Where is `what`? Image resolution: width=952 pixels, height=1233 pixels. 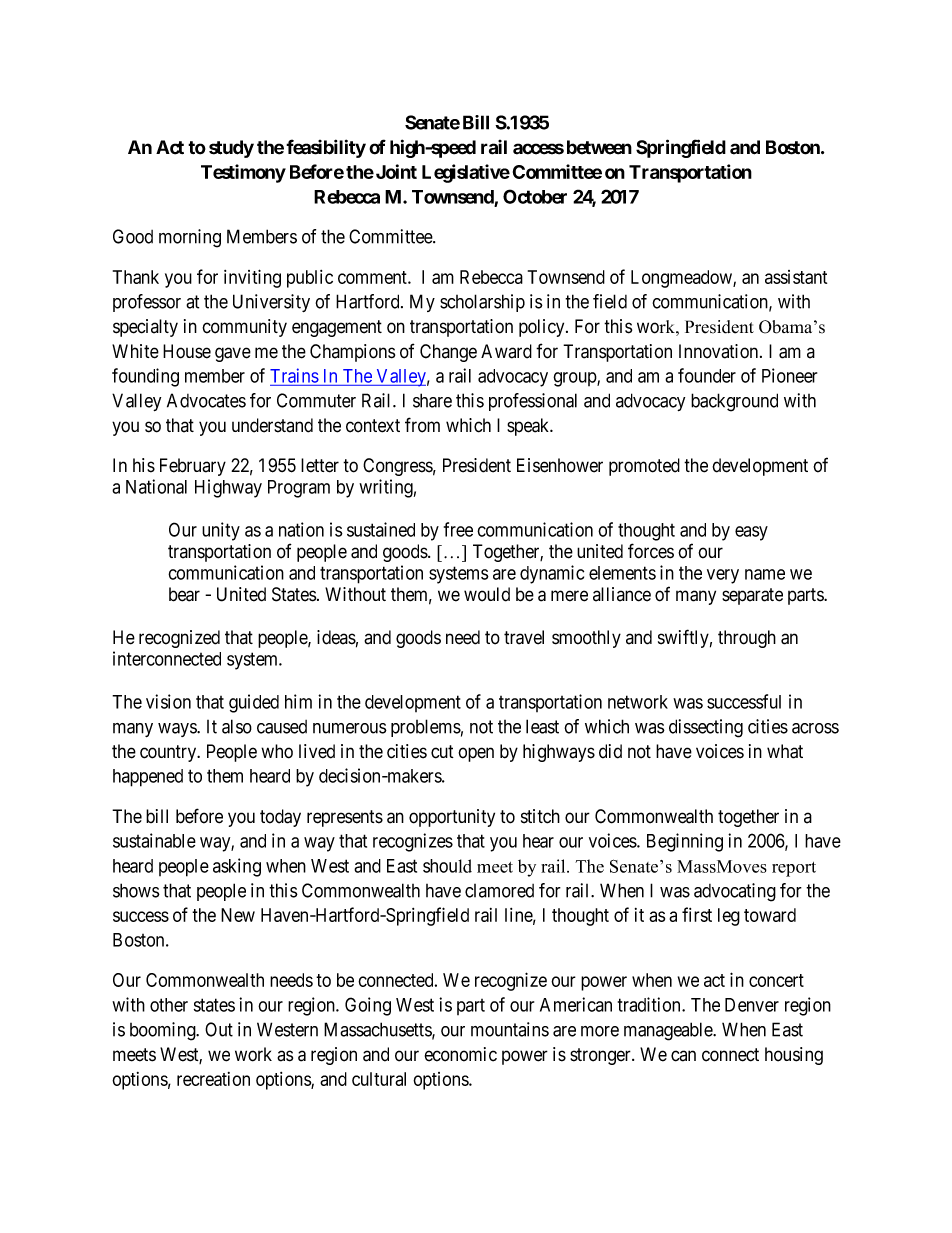
what is located at coordinates (785, 751).
